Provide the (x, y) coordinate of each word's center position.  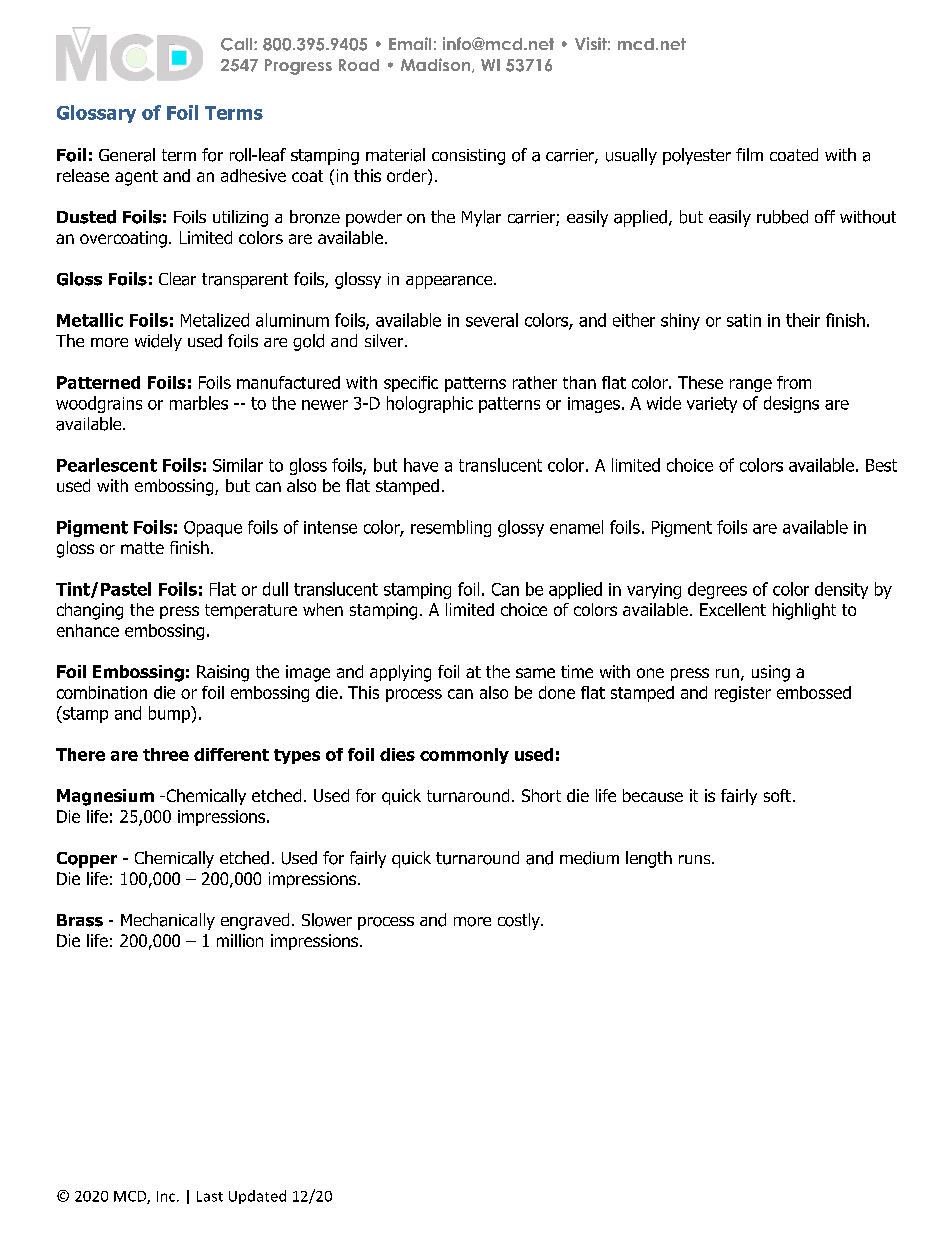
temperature (251, 611)
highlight (804, 611)
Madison (437, 65)
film (749, 154)
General (127, 155)
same (535, 673)
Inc (167, 1196)
